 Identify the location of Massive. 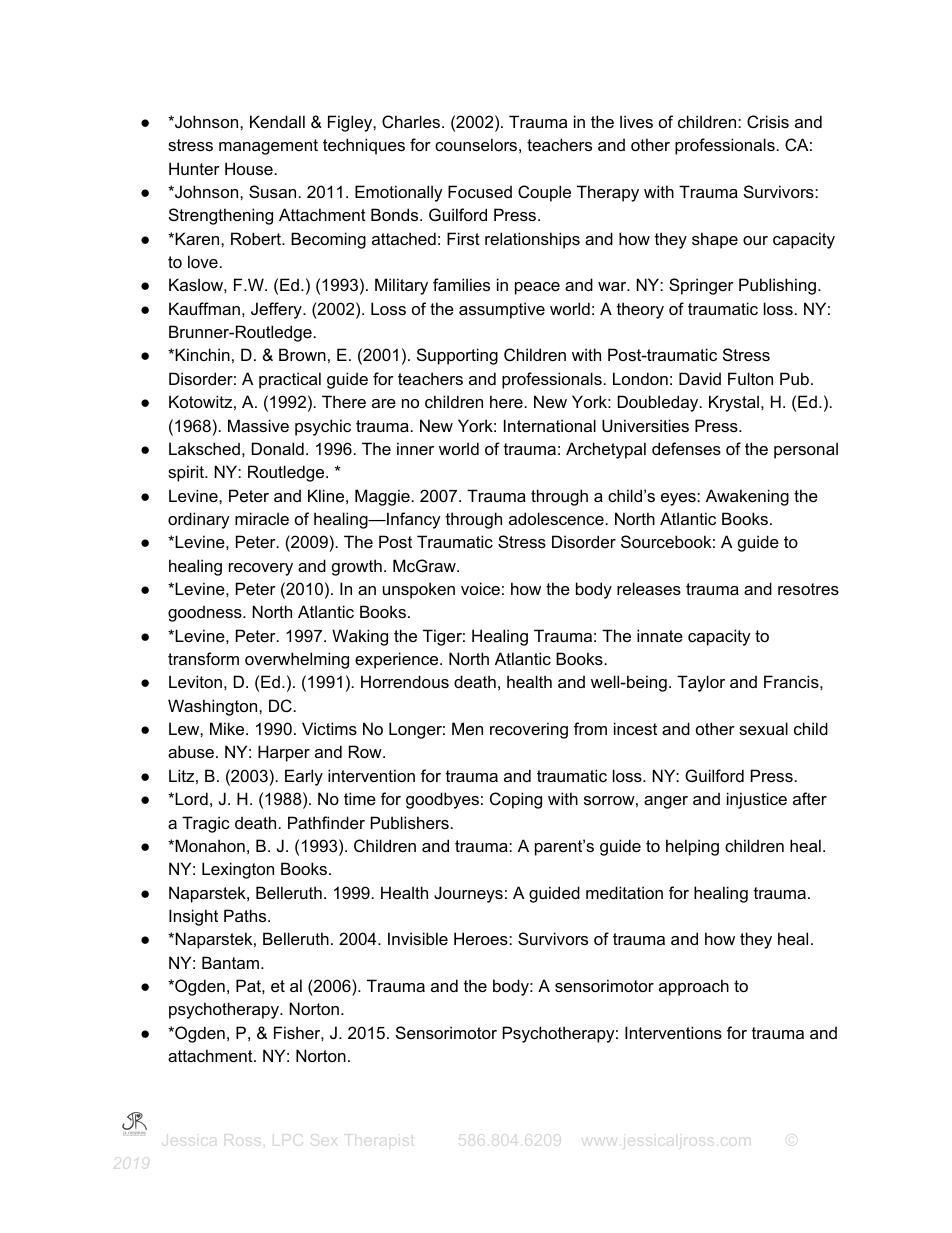
(258, 425).
